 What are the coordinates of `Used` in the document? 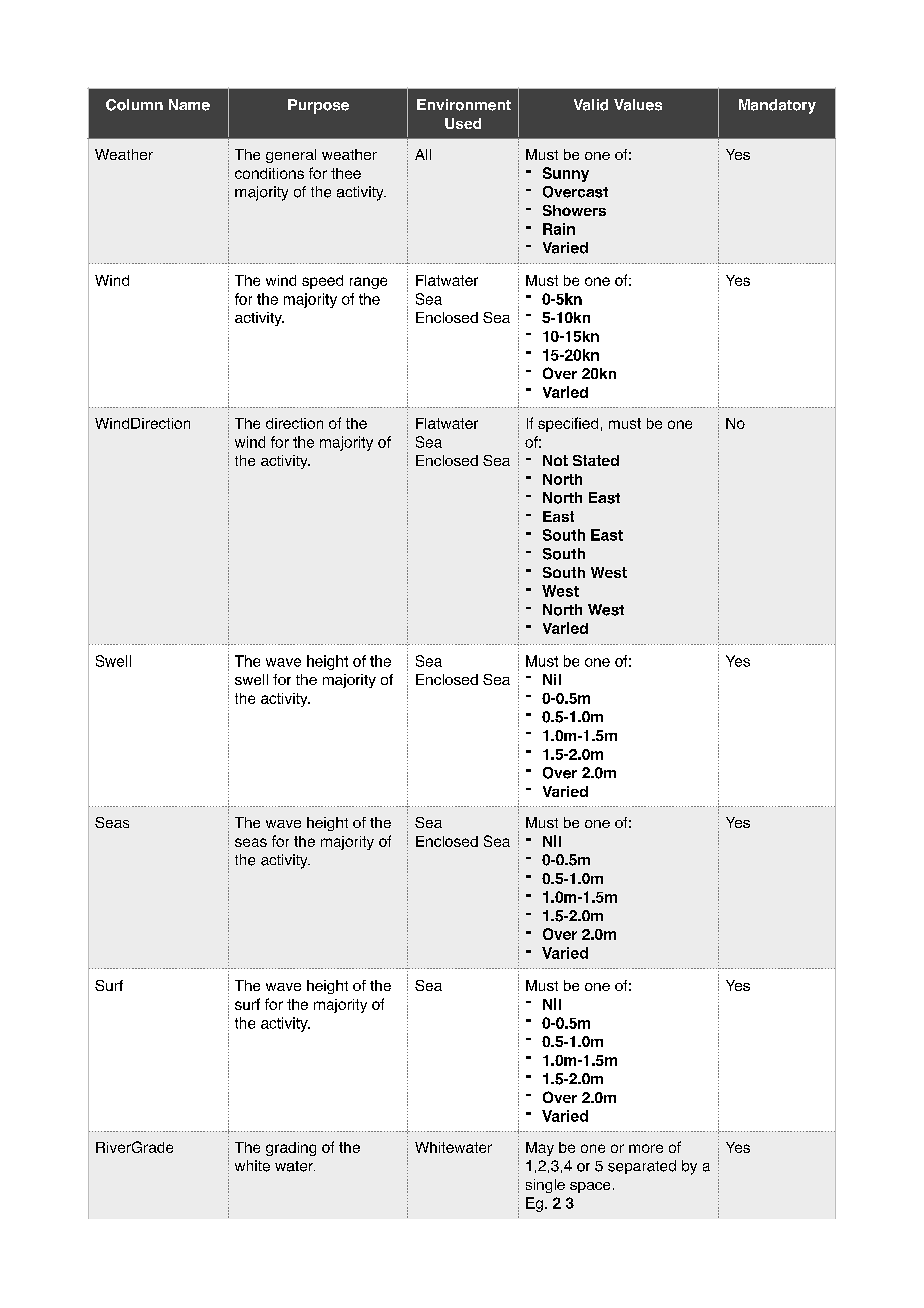 It's located at (463, 123).
